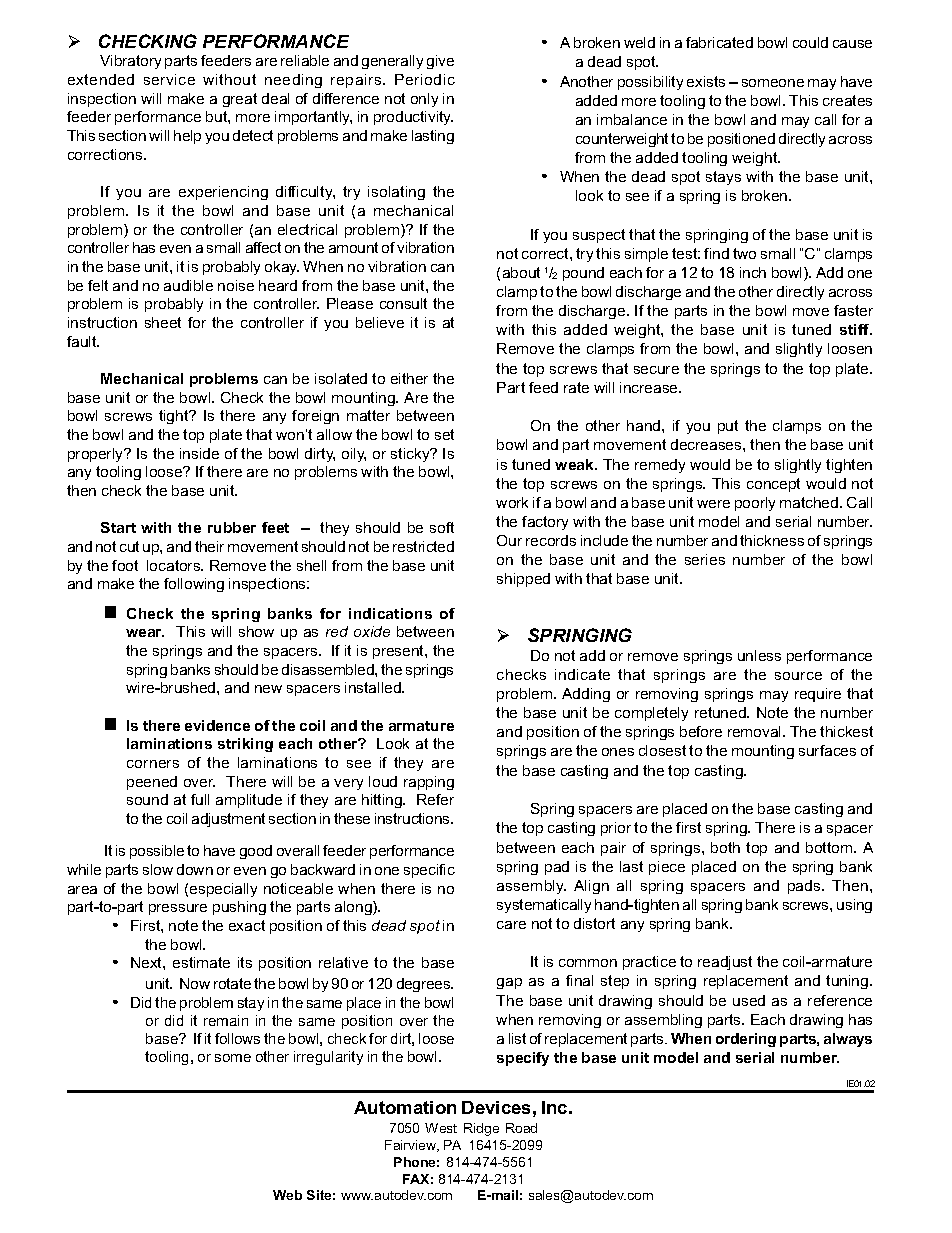  What do you see at coordinates (440, 62) in the page?
I see `give` at bounding box center [440, 62].
